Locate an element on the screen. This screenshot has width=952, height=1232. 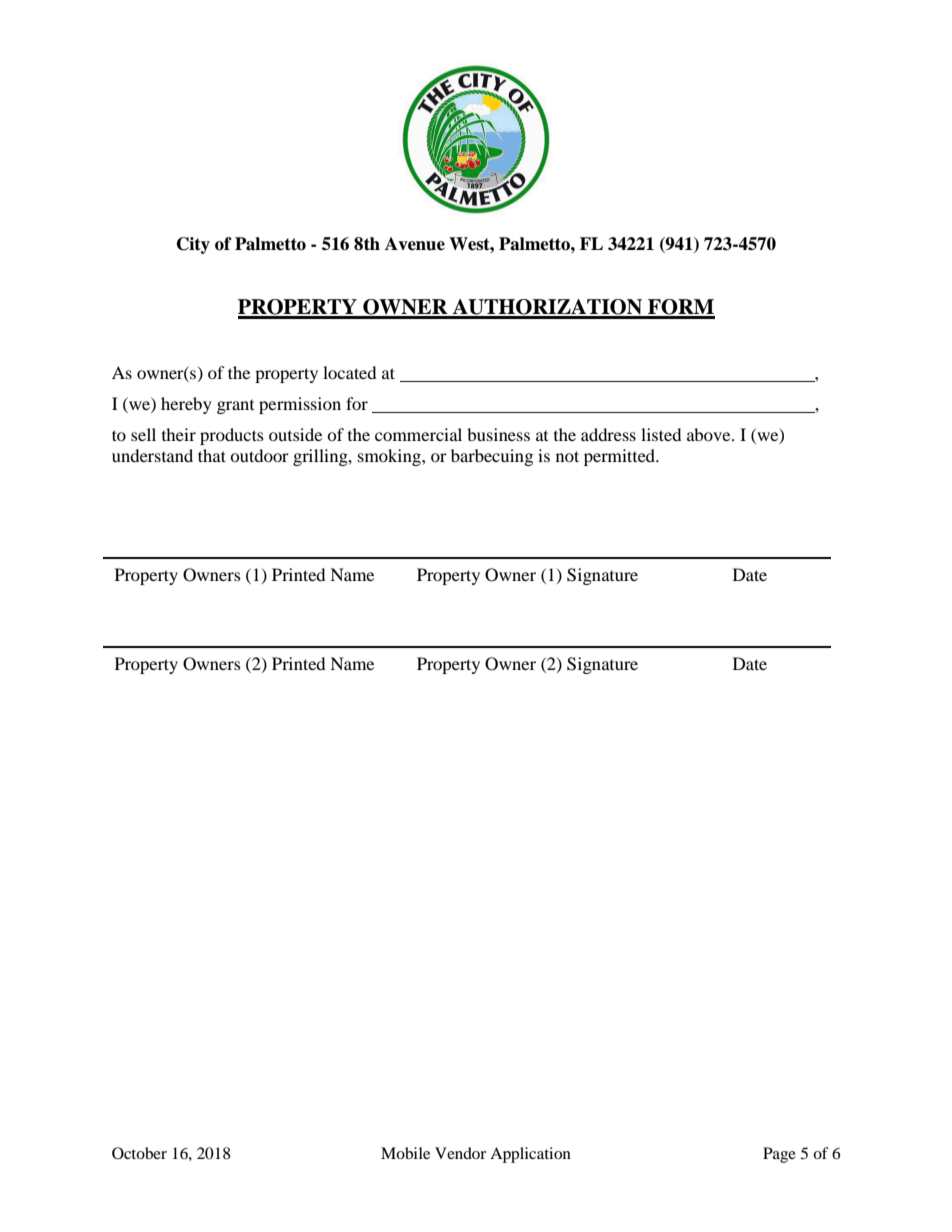
Avenue is located at coordinates (415, 244).
